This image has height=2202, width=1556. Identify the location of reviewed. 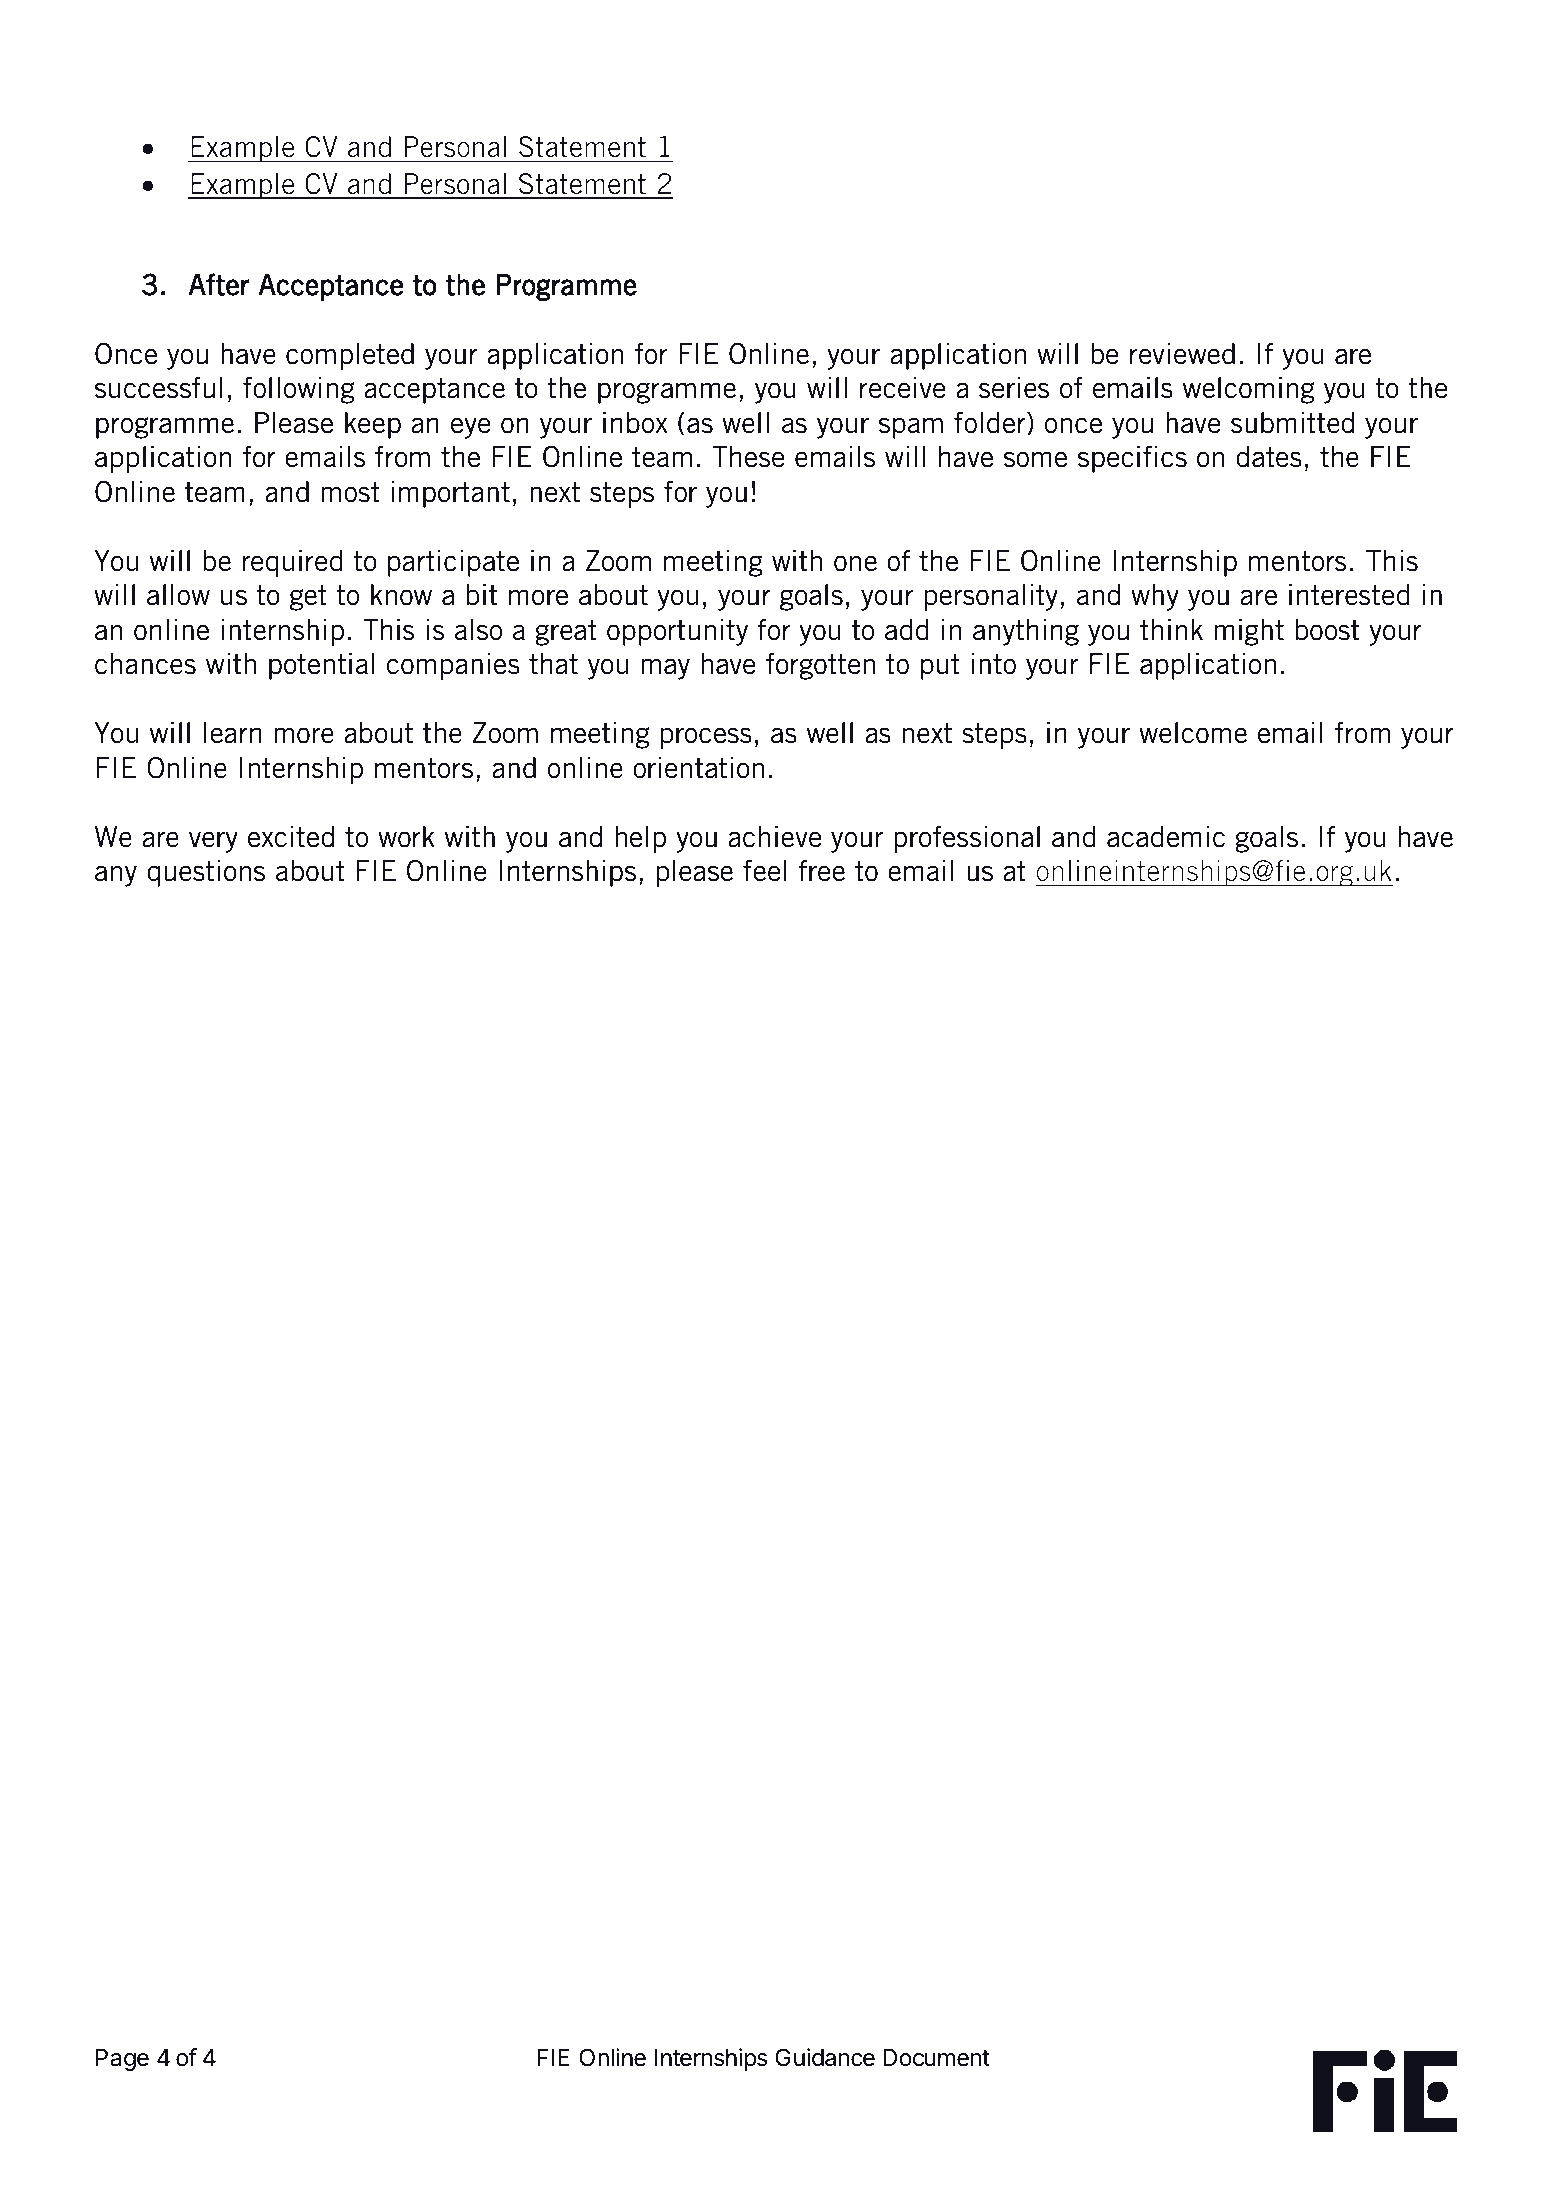
(1182, 354).
